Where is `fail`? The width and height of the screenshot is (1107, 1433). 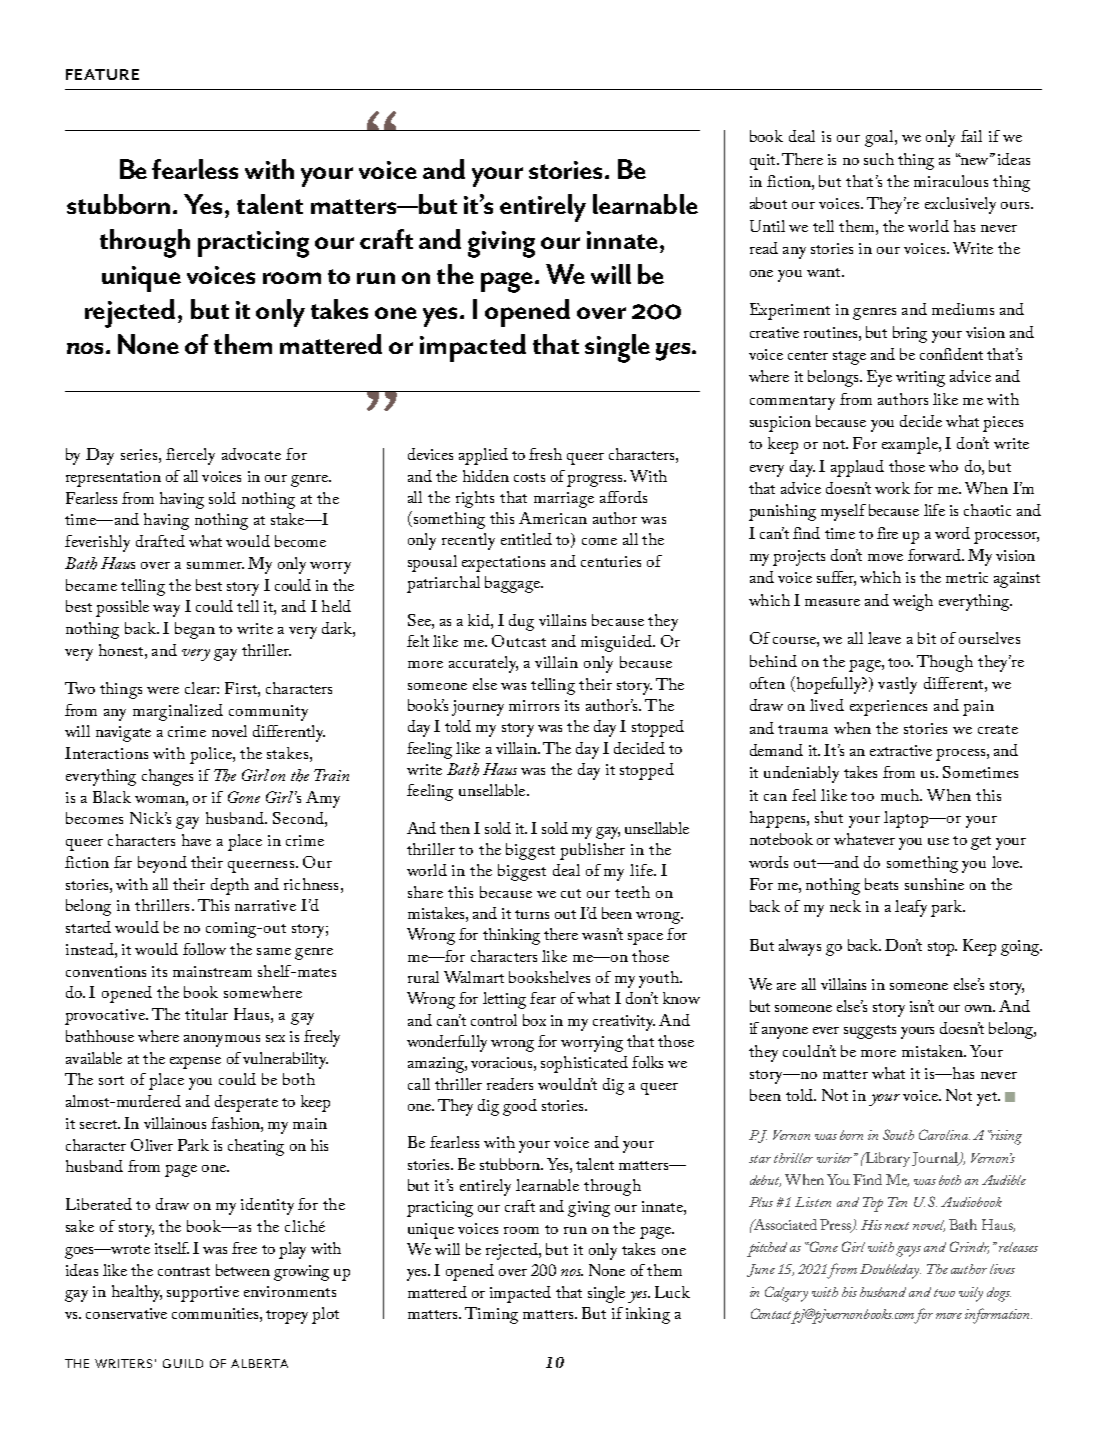
fail is located at coordinates (971, 136).
